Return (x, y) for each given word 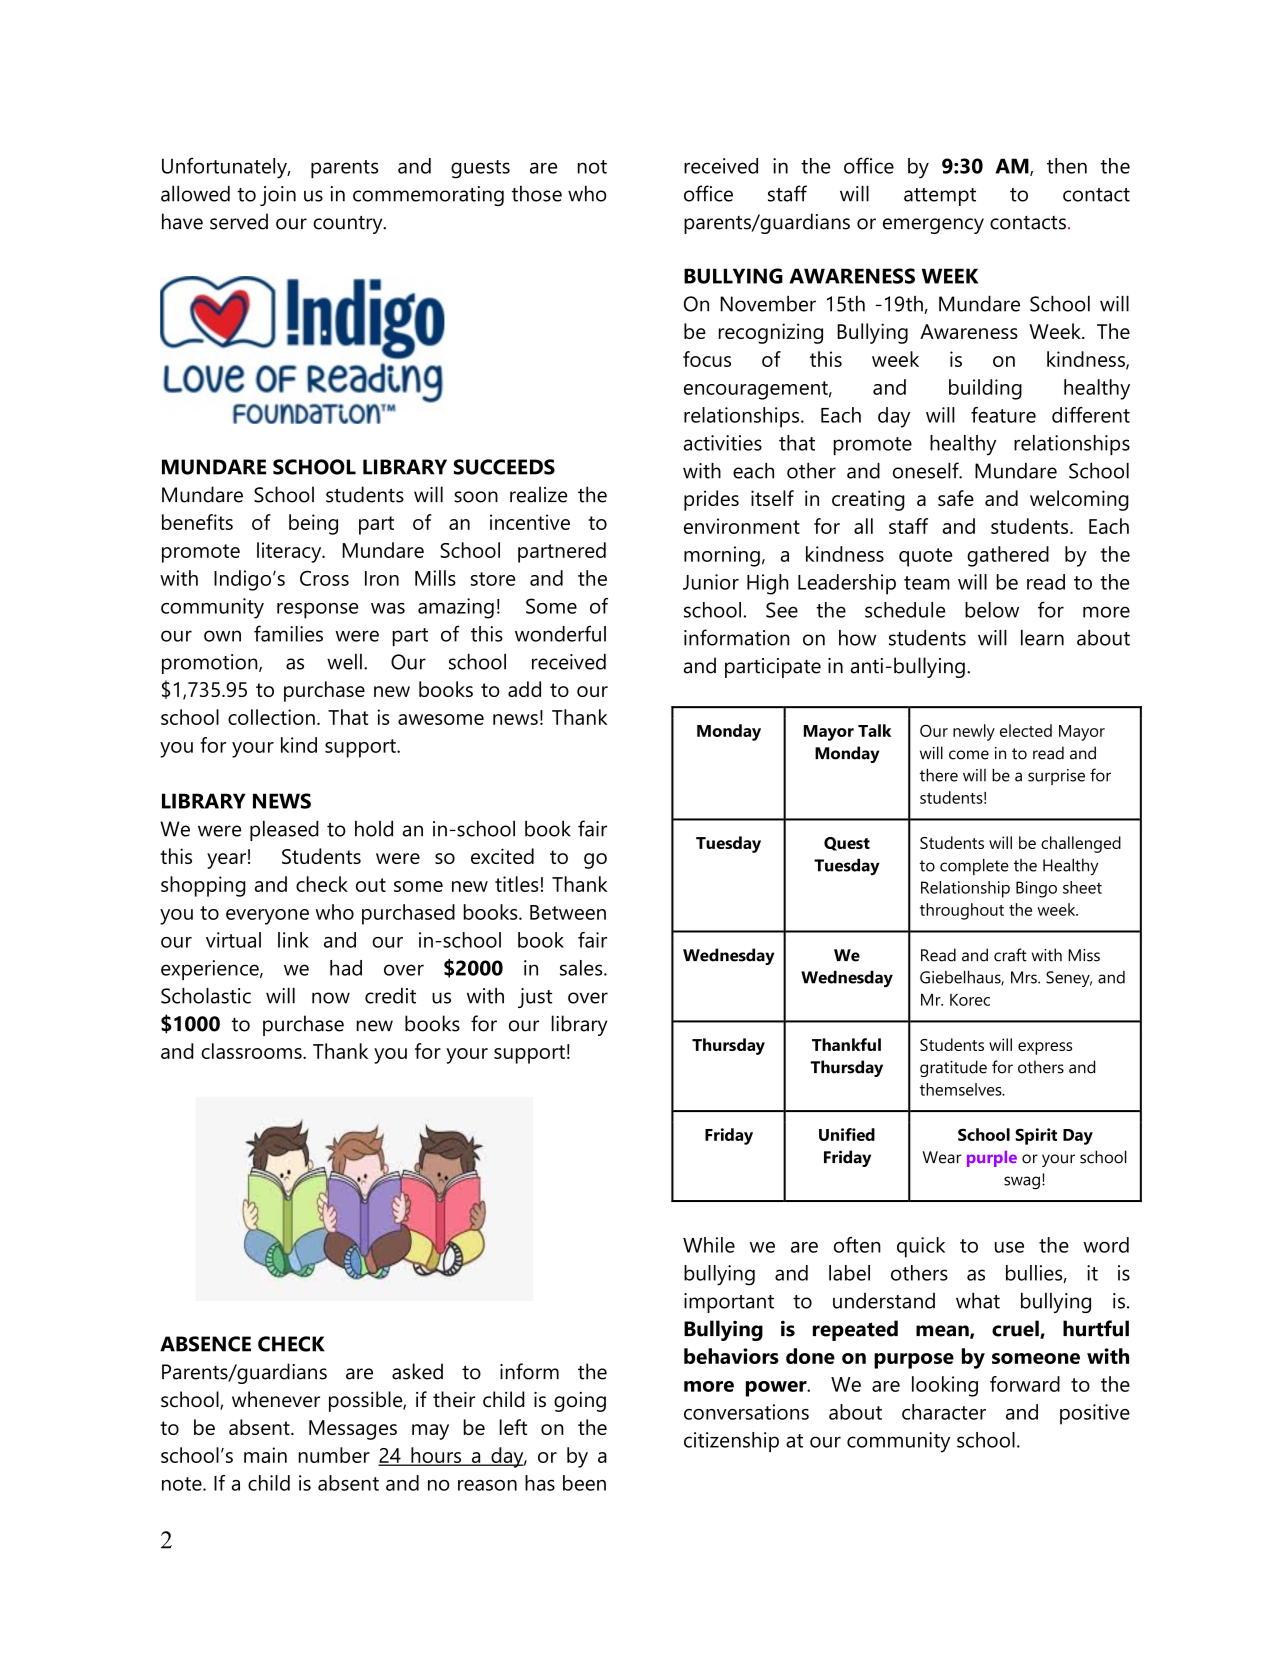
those (537, 194)
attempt (940, 197)
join (278, 196)
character (944, 1412)
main (265, 1455)
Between (568, 912)
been (584, 1483)
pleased (284, 831)
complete (974, 866)
